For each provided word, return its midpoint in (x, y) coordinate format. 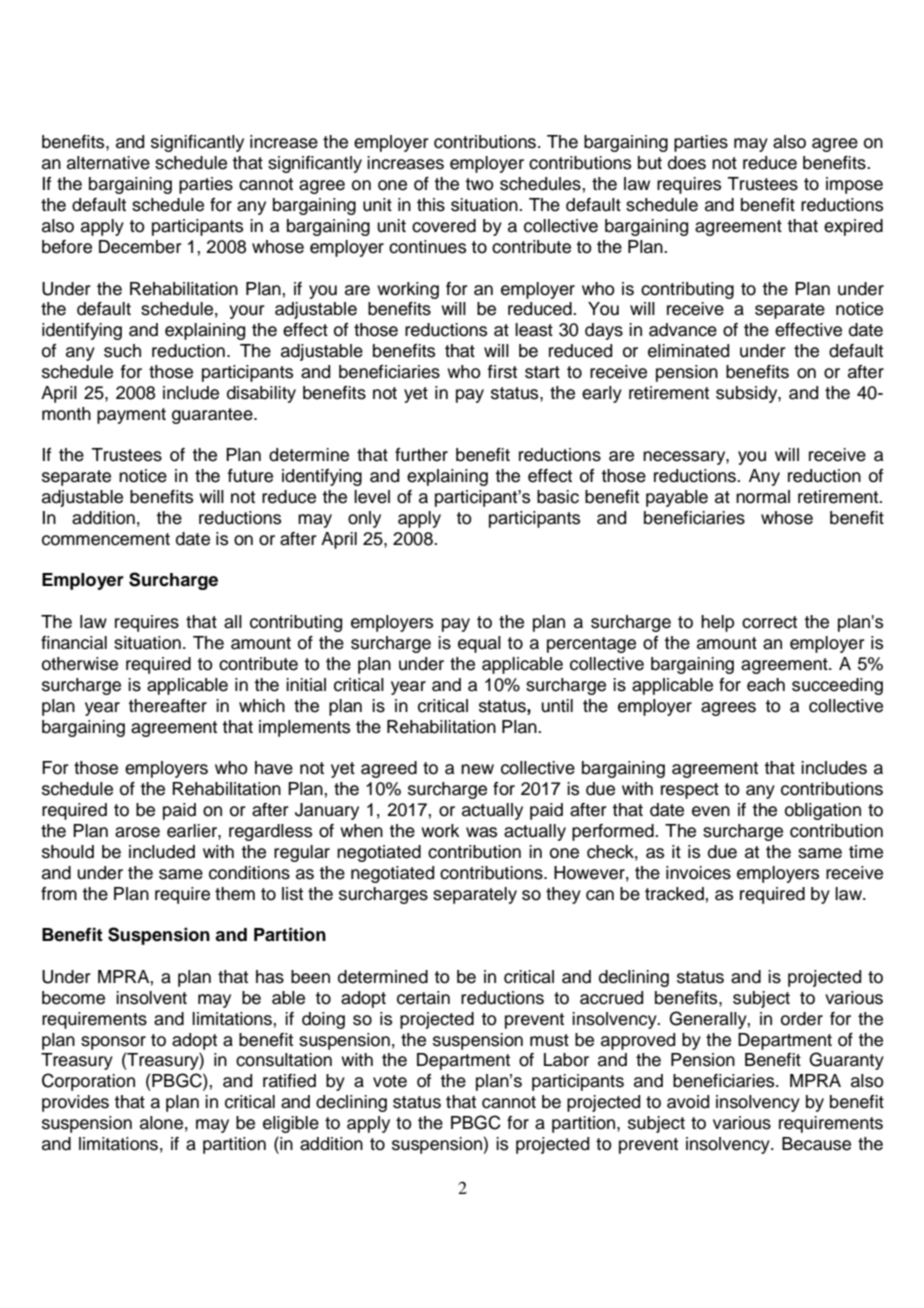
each (766, 685)
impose (854, 185)
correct (769, 622)
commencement (106, 539)
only (364, 519)
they (563, 895)
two (479, 184)
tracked (674, 894)
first (502, 372)
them (235, 894)
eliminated (688, 351)
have (274, 768)
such (122, 351)
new (477, 769)
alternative (108, 163)
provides (75, 1103)
